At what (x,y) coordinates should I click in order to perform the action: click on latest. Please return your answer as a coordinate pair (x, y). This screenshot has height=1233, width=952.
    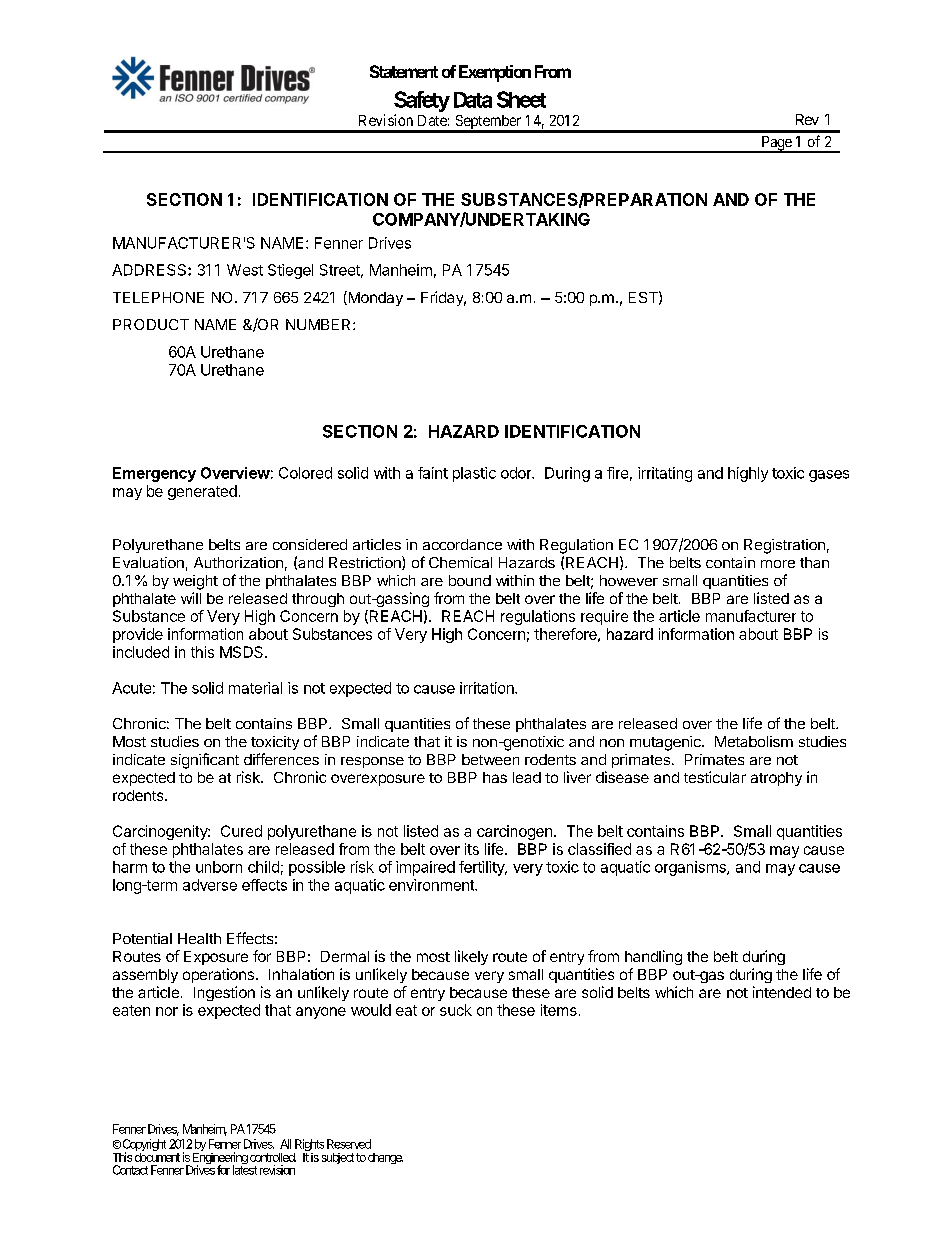
    Looking at the image, I should click on (245, 1169).
